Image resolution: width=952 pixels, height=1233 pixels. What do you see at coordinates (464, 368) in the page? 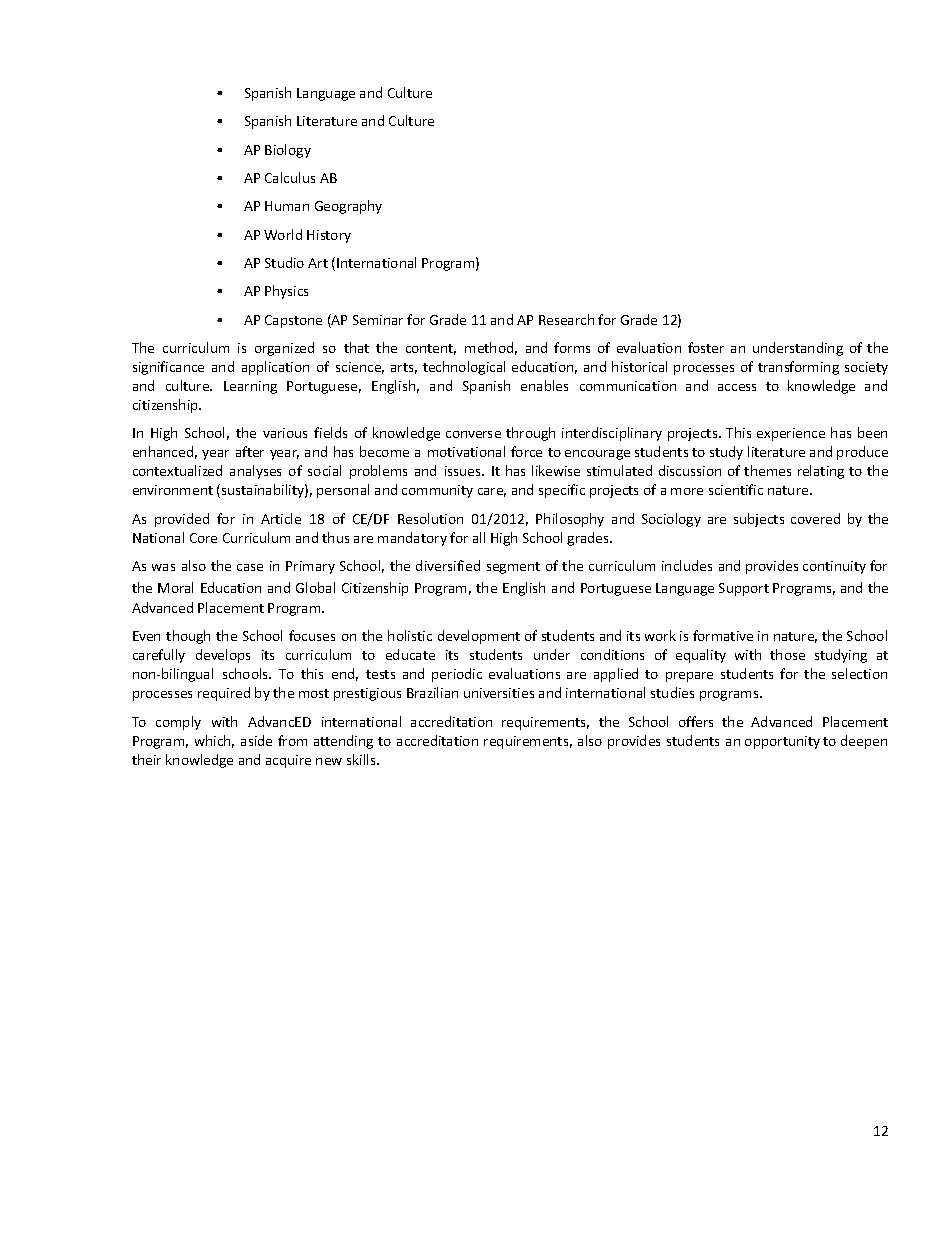
I see `technological` at bounding box center [464, 368].
